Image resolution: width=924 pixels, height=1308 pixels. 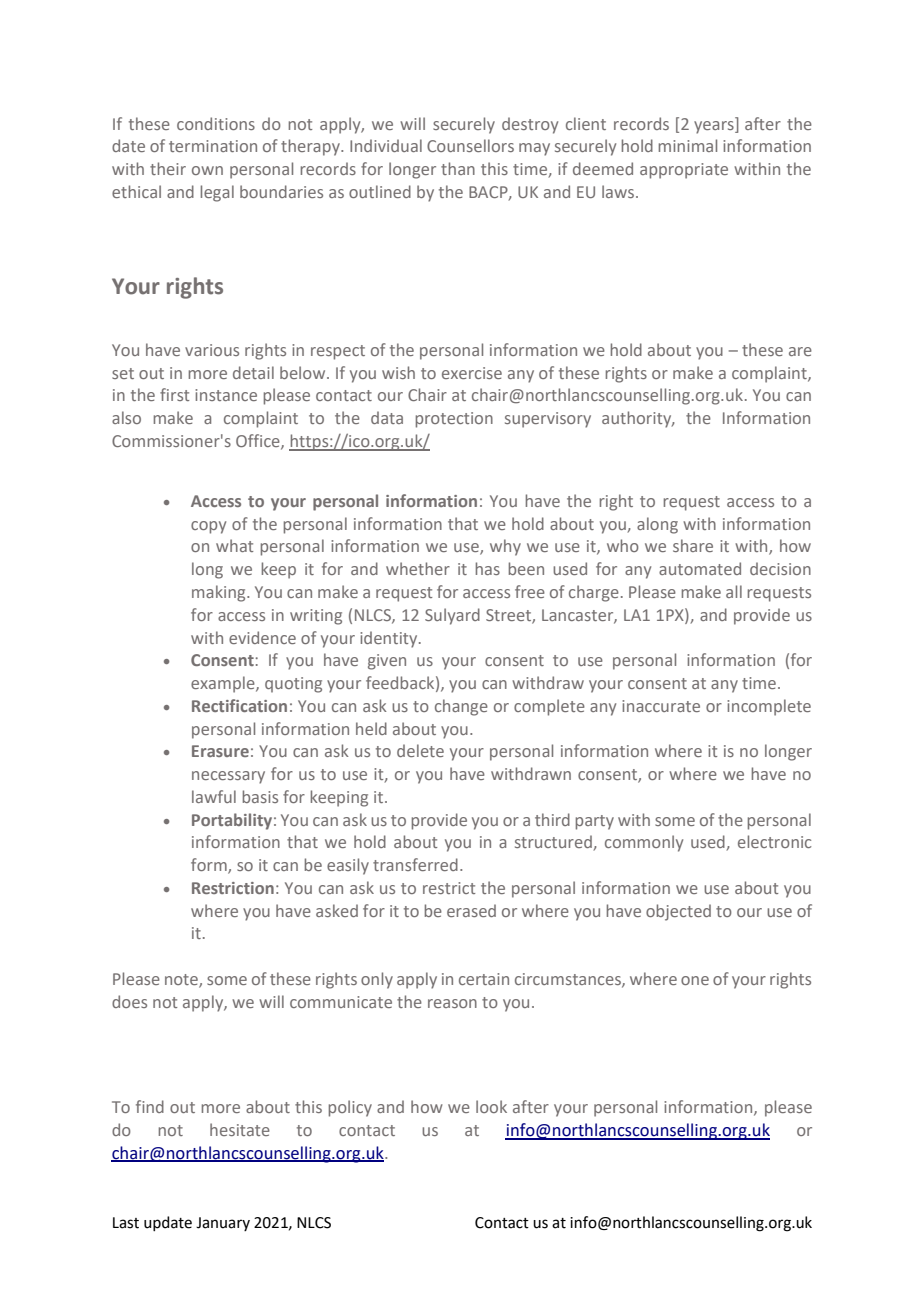 I want to click on change, so click(x=461, y=707).
